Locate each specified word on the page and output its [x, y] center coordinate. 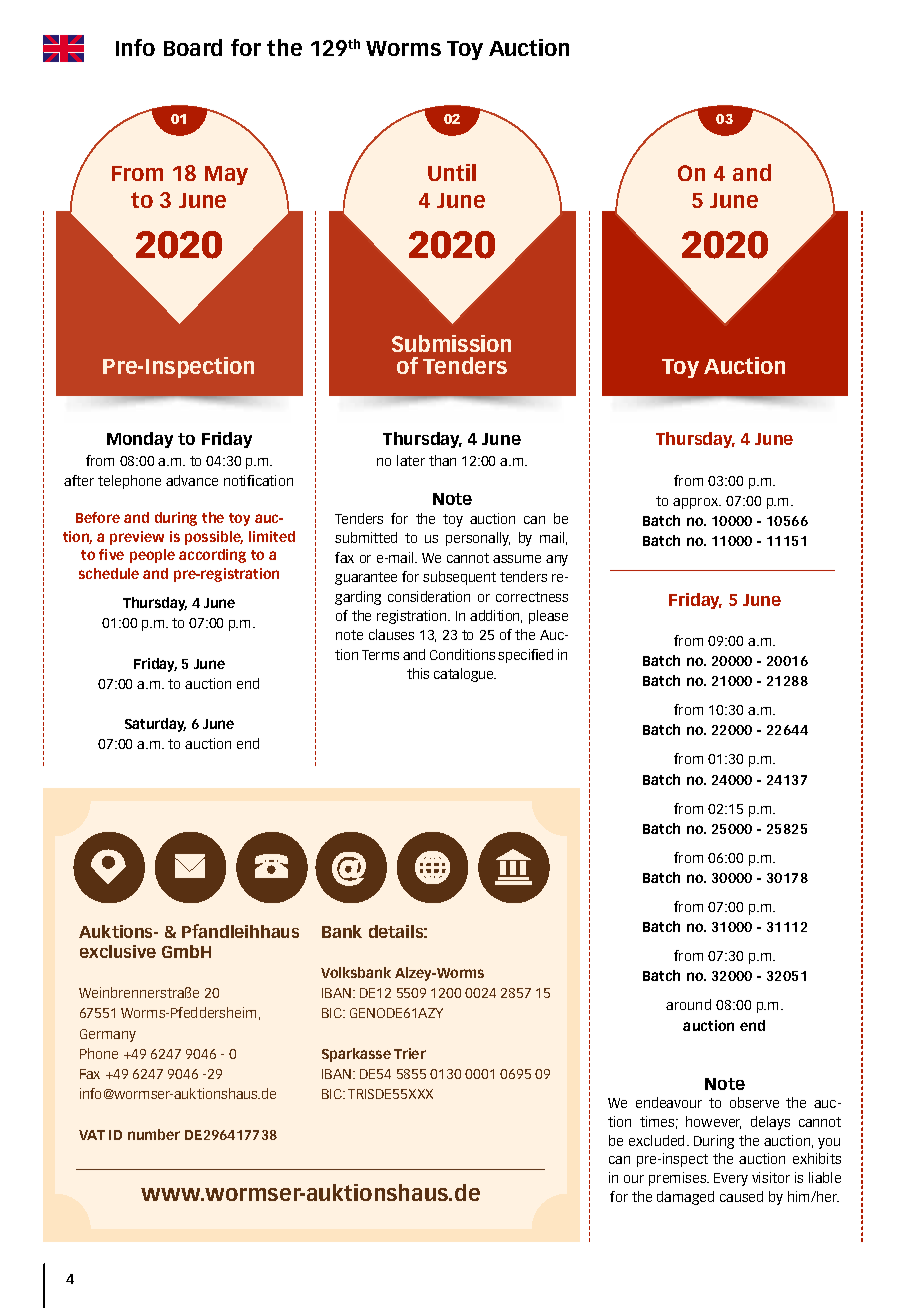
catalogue [465, 675]
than [442, 460]
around [688, 1004]
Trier [410, 1053]
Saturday [155, 725]
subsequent [459, 578]
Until [452, 172]
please [548, 617]
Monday [140, 440]
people [152, 556]
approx [697, 503]
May [226, 175]
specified [525, 656]
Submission [451, 343]
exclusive [118, 951]
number [154, 1134]
